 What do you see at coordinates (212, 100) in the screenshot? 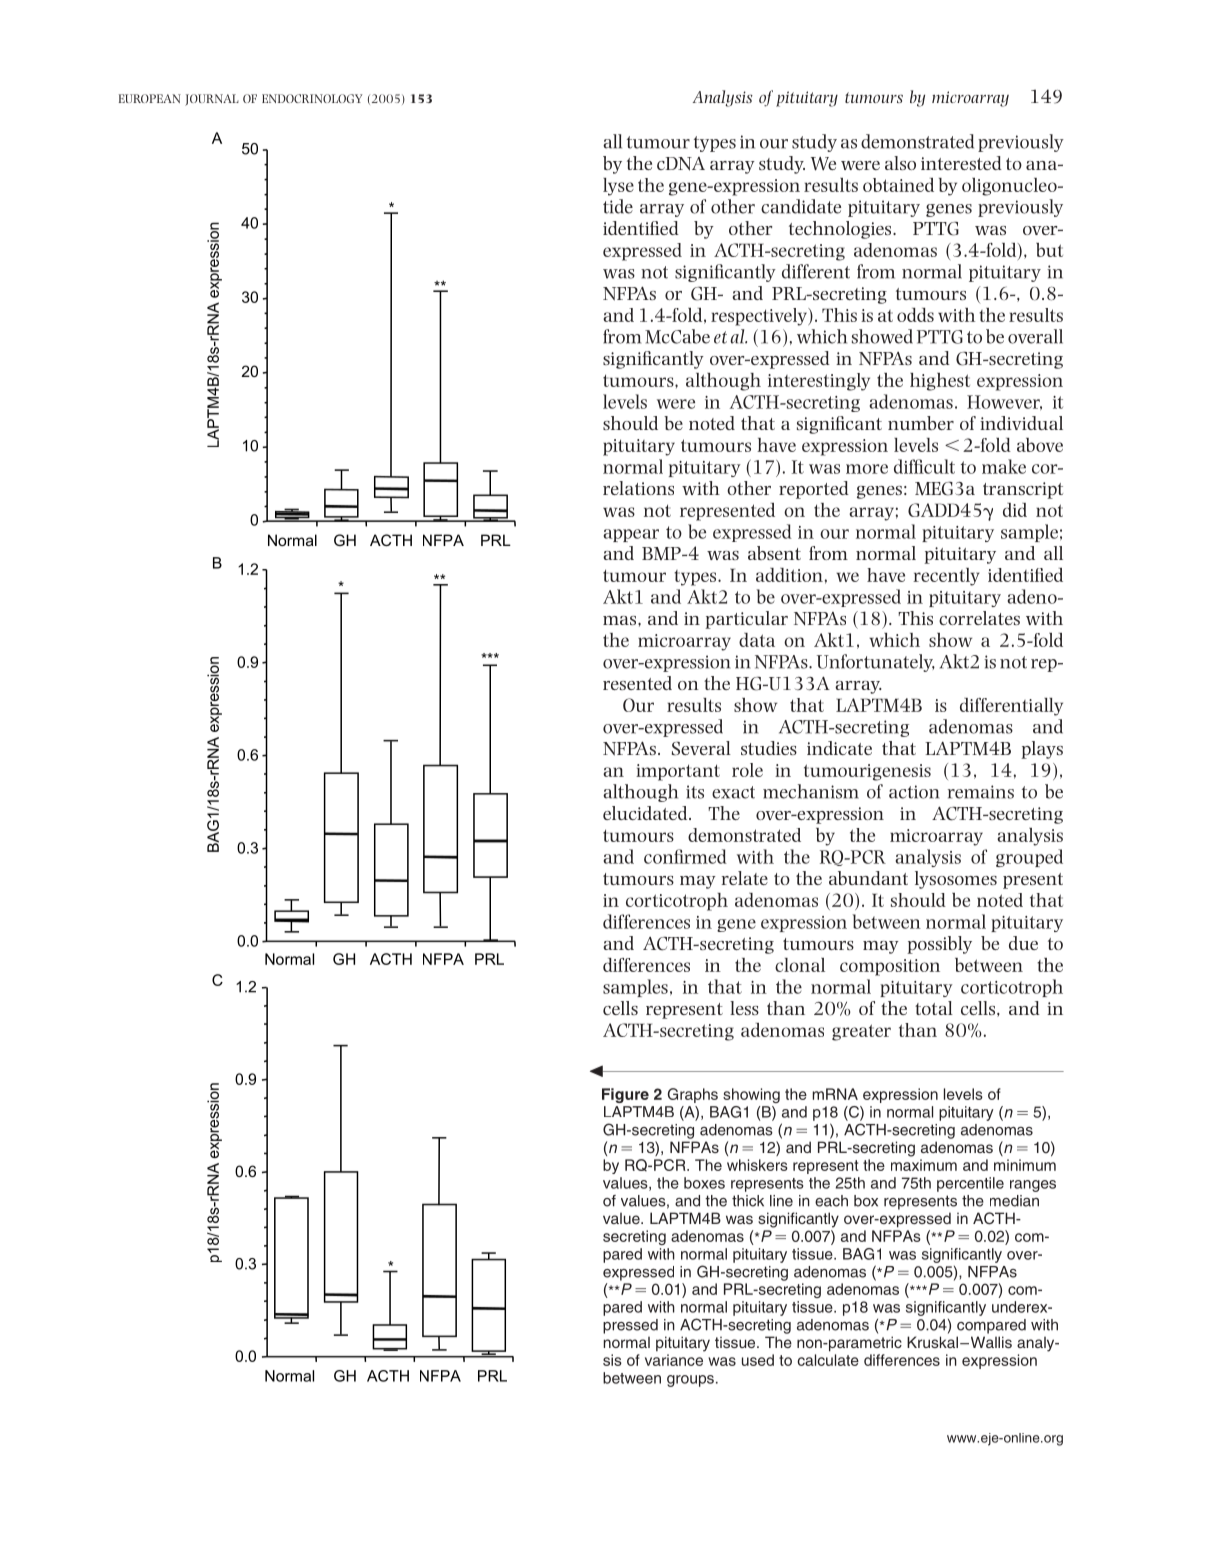
I see `JOURNAL` at bounding box center [212, 100].
